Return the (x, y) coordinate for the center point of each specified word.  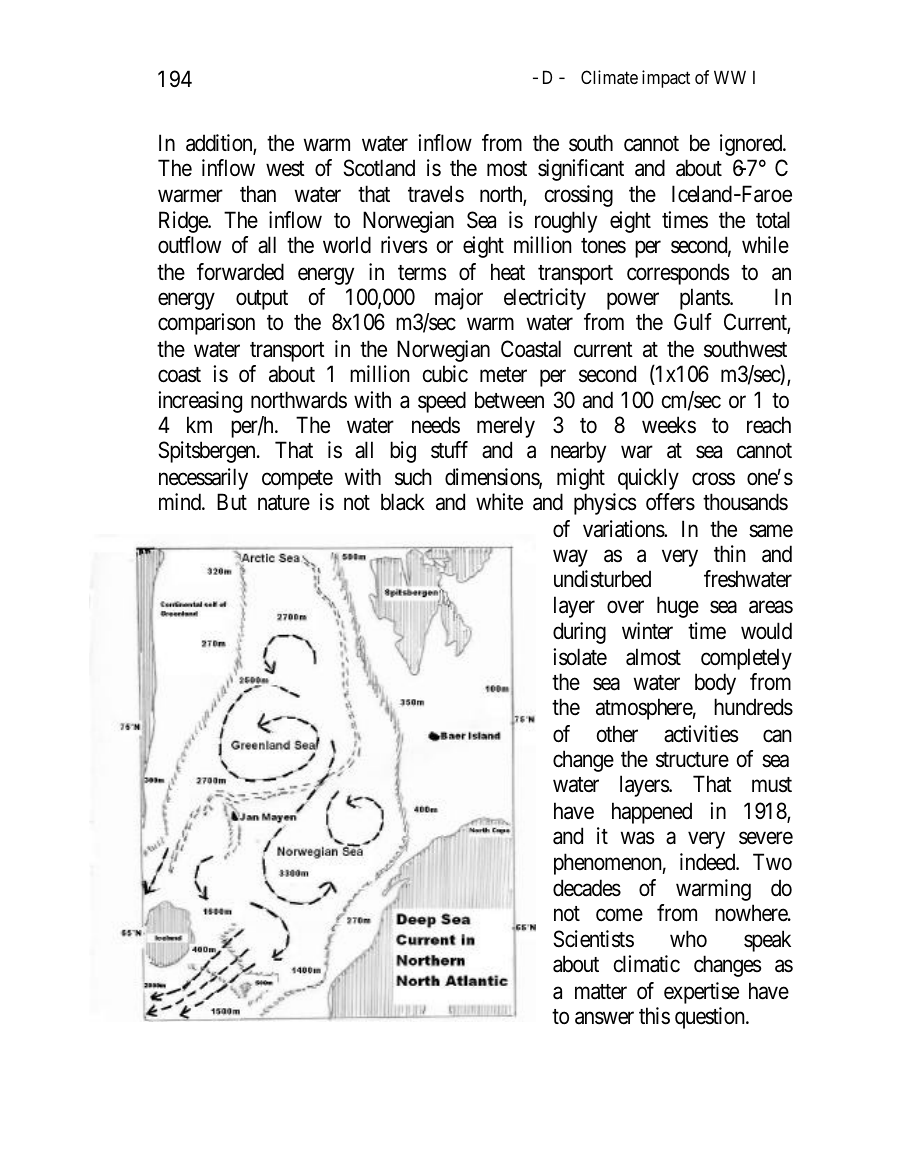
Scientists (593, 939)
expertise (701, 993)
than (258, 194)
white (499, 502)
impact (666, 79)
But (232, 501)
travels (436, 194)
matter (601, 992)
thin (729, 553)
